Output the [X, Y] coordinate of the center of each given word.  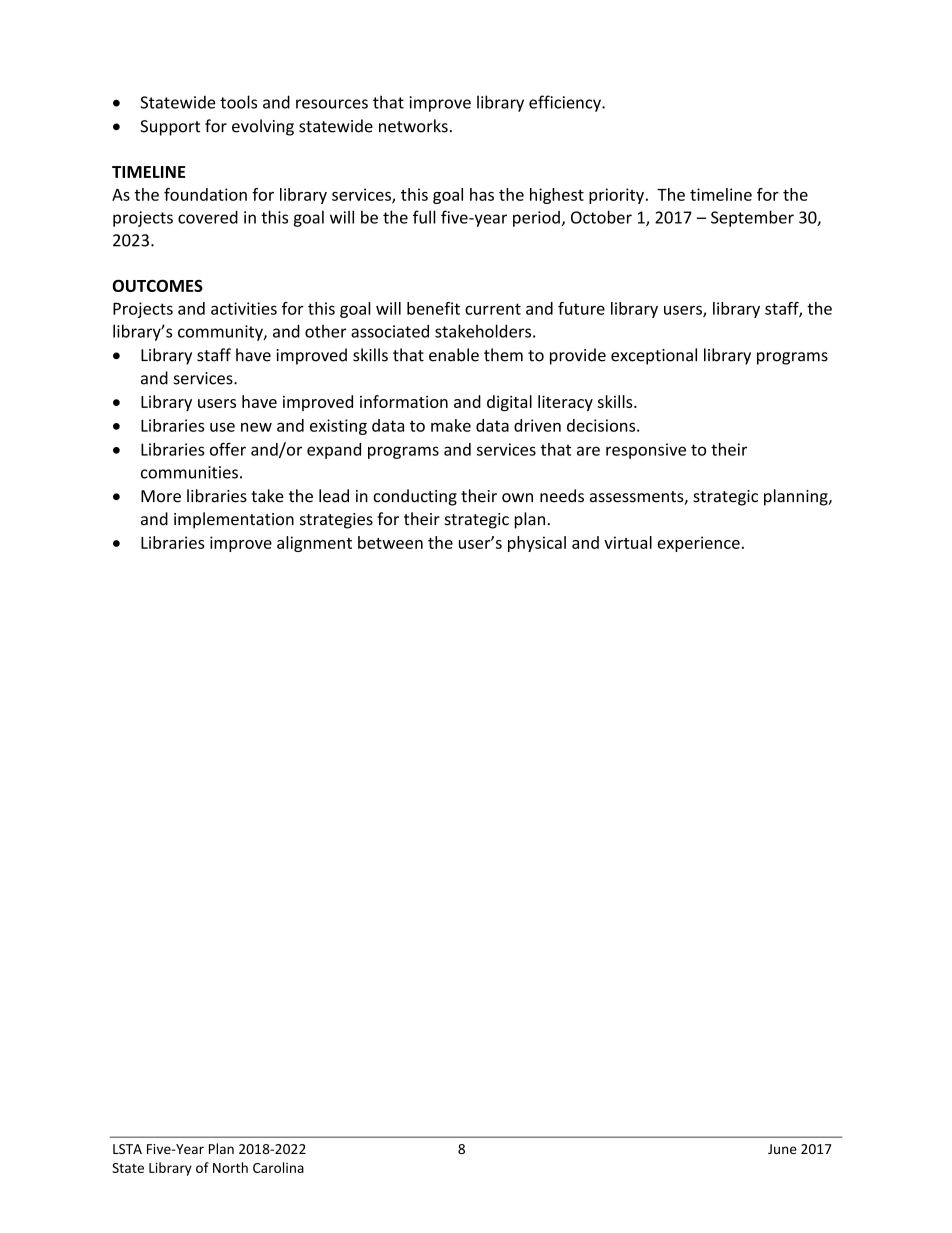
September [752, 218]
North [230, 1167]
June [782, 1149]
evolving [263, 127]
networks [413, 126]
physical [537, 544]
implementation [234, 520]
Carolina [278, 1167]
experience [698, 544]
